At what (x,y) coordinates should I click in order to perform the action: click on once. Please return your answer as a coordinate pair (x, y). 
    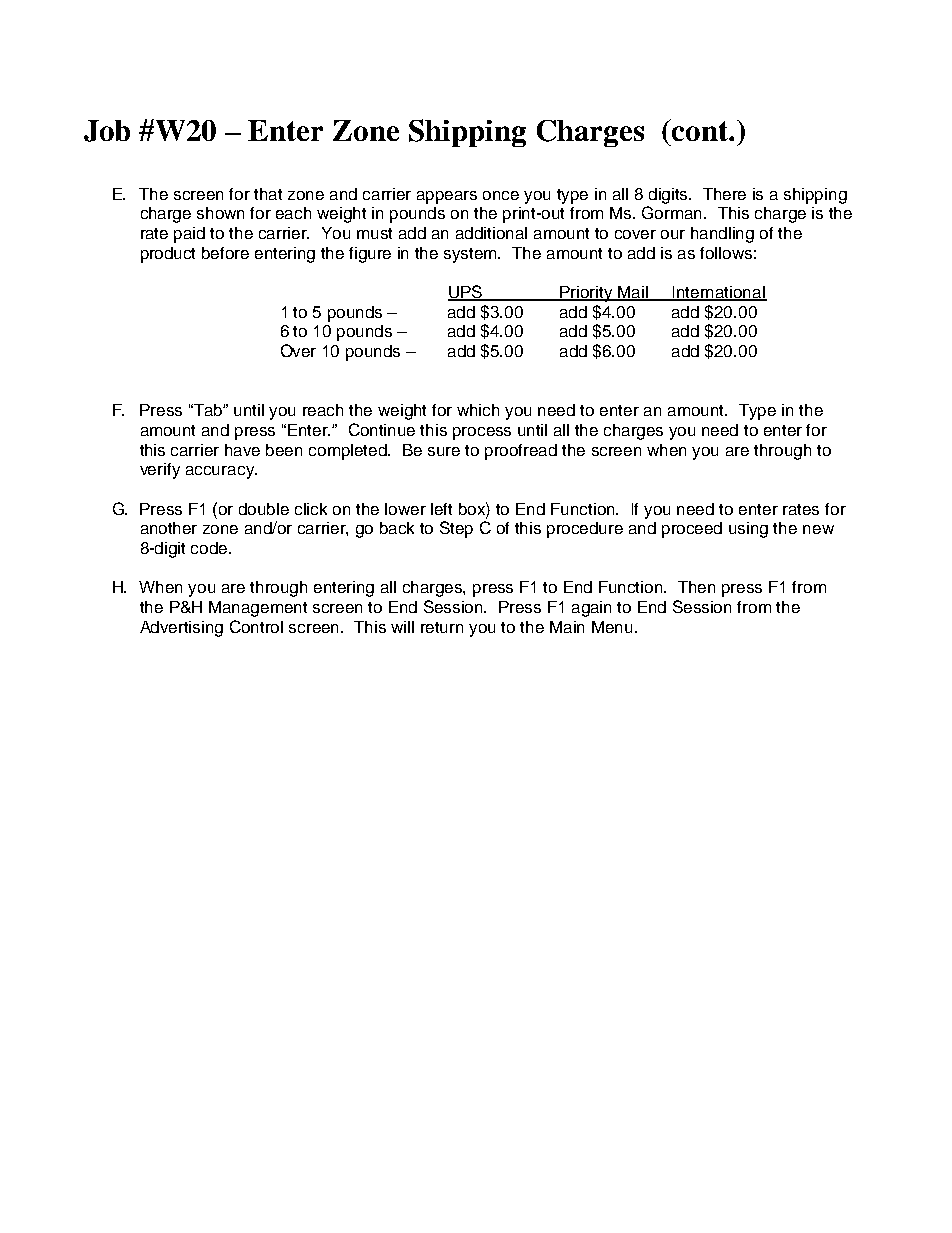
    Looking at the image, I should click on (501, 195).
